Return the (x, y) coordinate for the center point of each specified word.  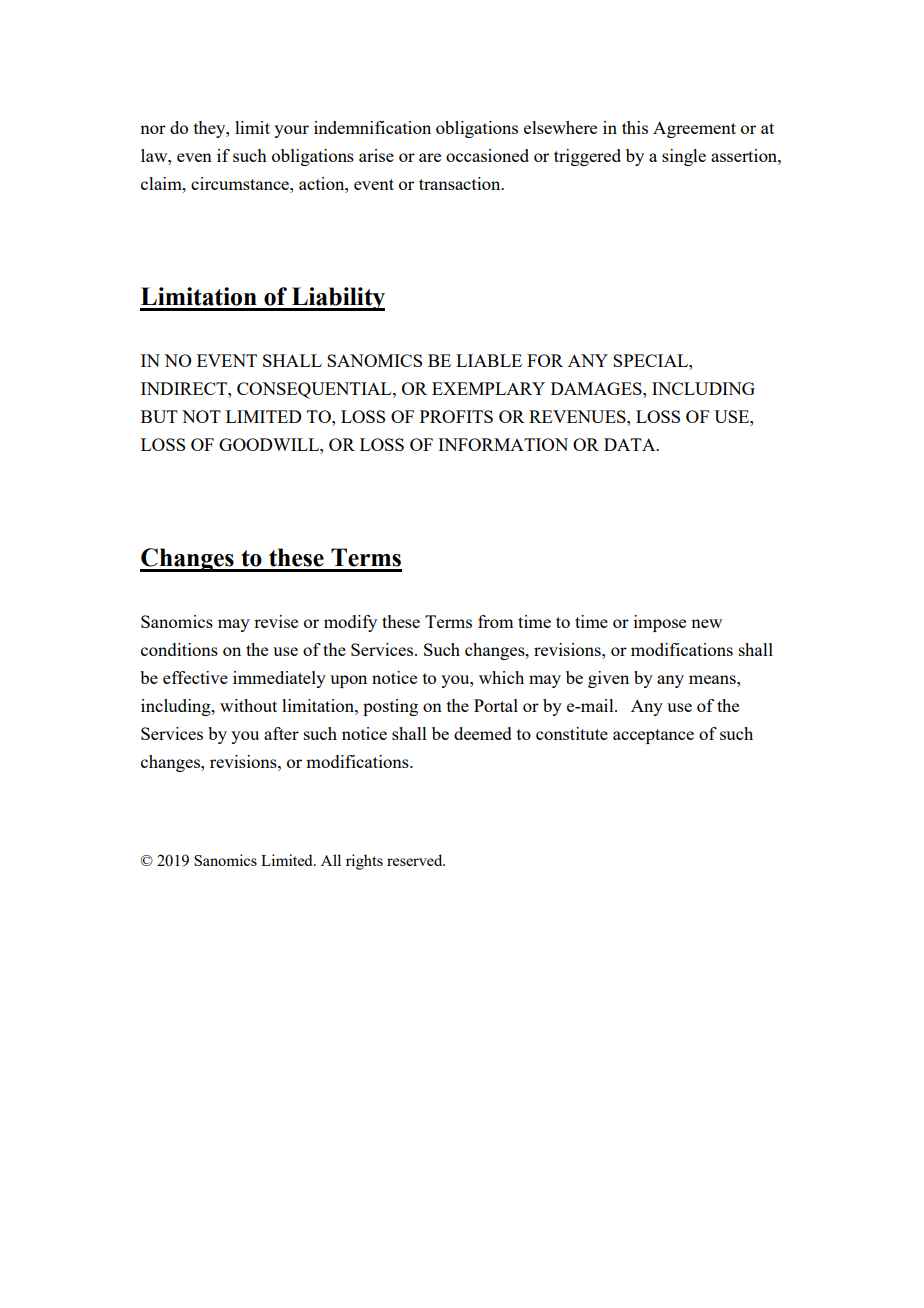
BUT (159, 416)
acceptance (653, 736)
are (430, 157)
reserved (416, 860)
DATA (631, 444)
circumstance (241, 183)
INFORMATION (503, 444)
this (635, 127)
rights (364, 862)
